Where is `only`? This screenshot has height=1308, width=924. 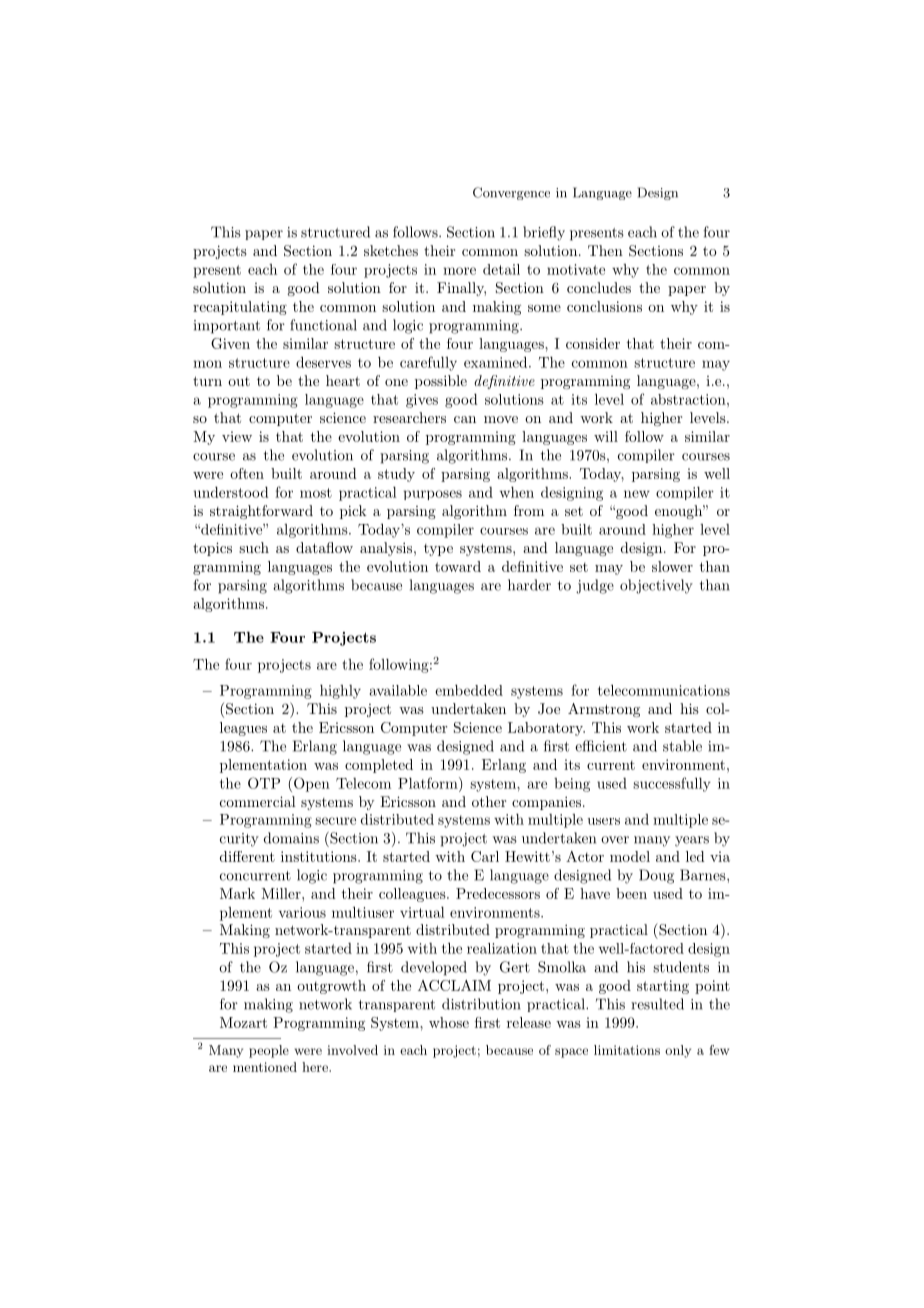
only is located at coordinates (678, 1051).
